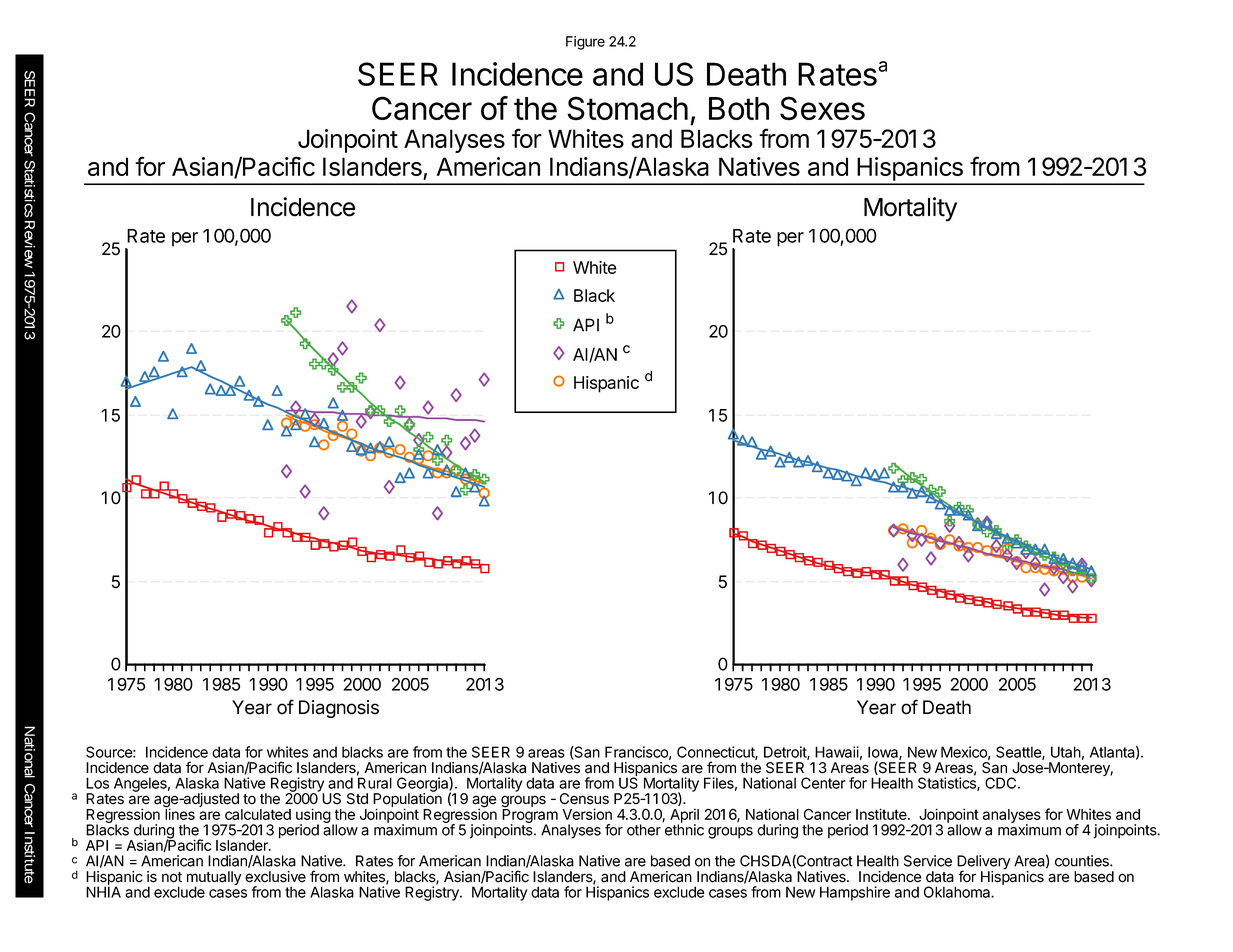 This image has height=952, width=1233. What do you see at coordinates (822, 108) in the image?
I see `Sexes` at bounding box center [822, 108].
